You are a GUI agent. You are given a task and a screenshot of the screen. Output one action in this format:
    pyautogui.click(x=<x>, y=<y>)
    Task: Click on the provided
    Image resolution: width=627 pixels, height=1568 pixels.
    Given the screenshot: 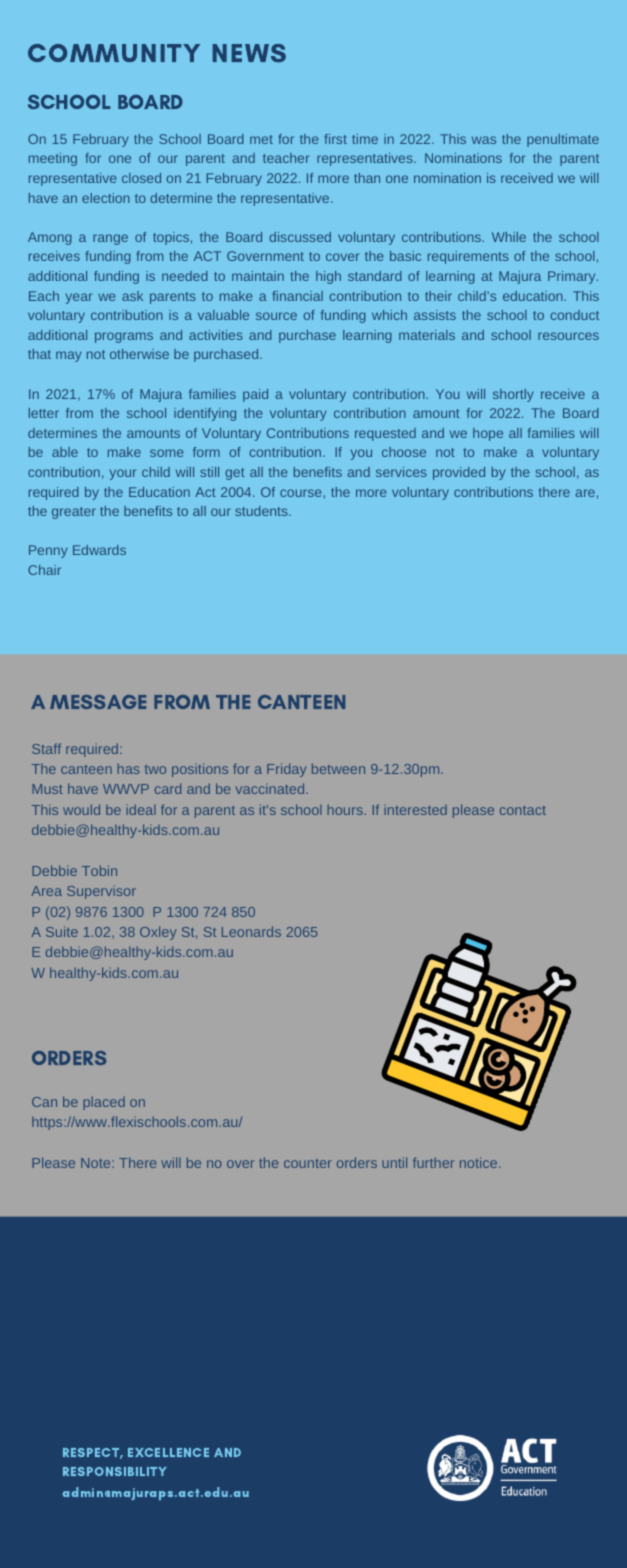 What is the action you would take?
    pyautogui.click(x=459, y=473)
